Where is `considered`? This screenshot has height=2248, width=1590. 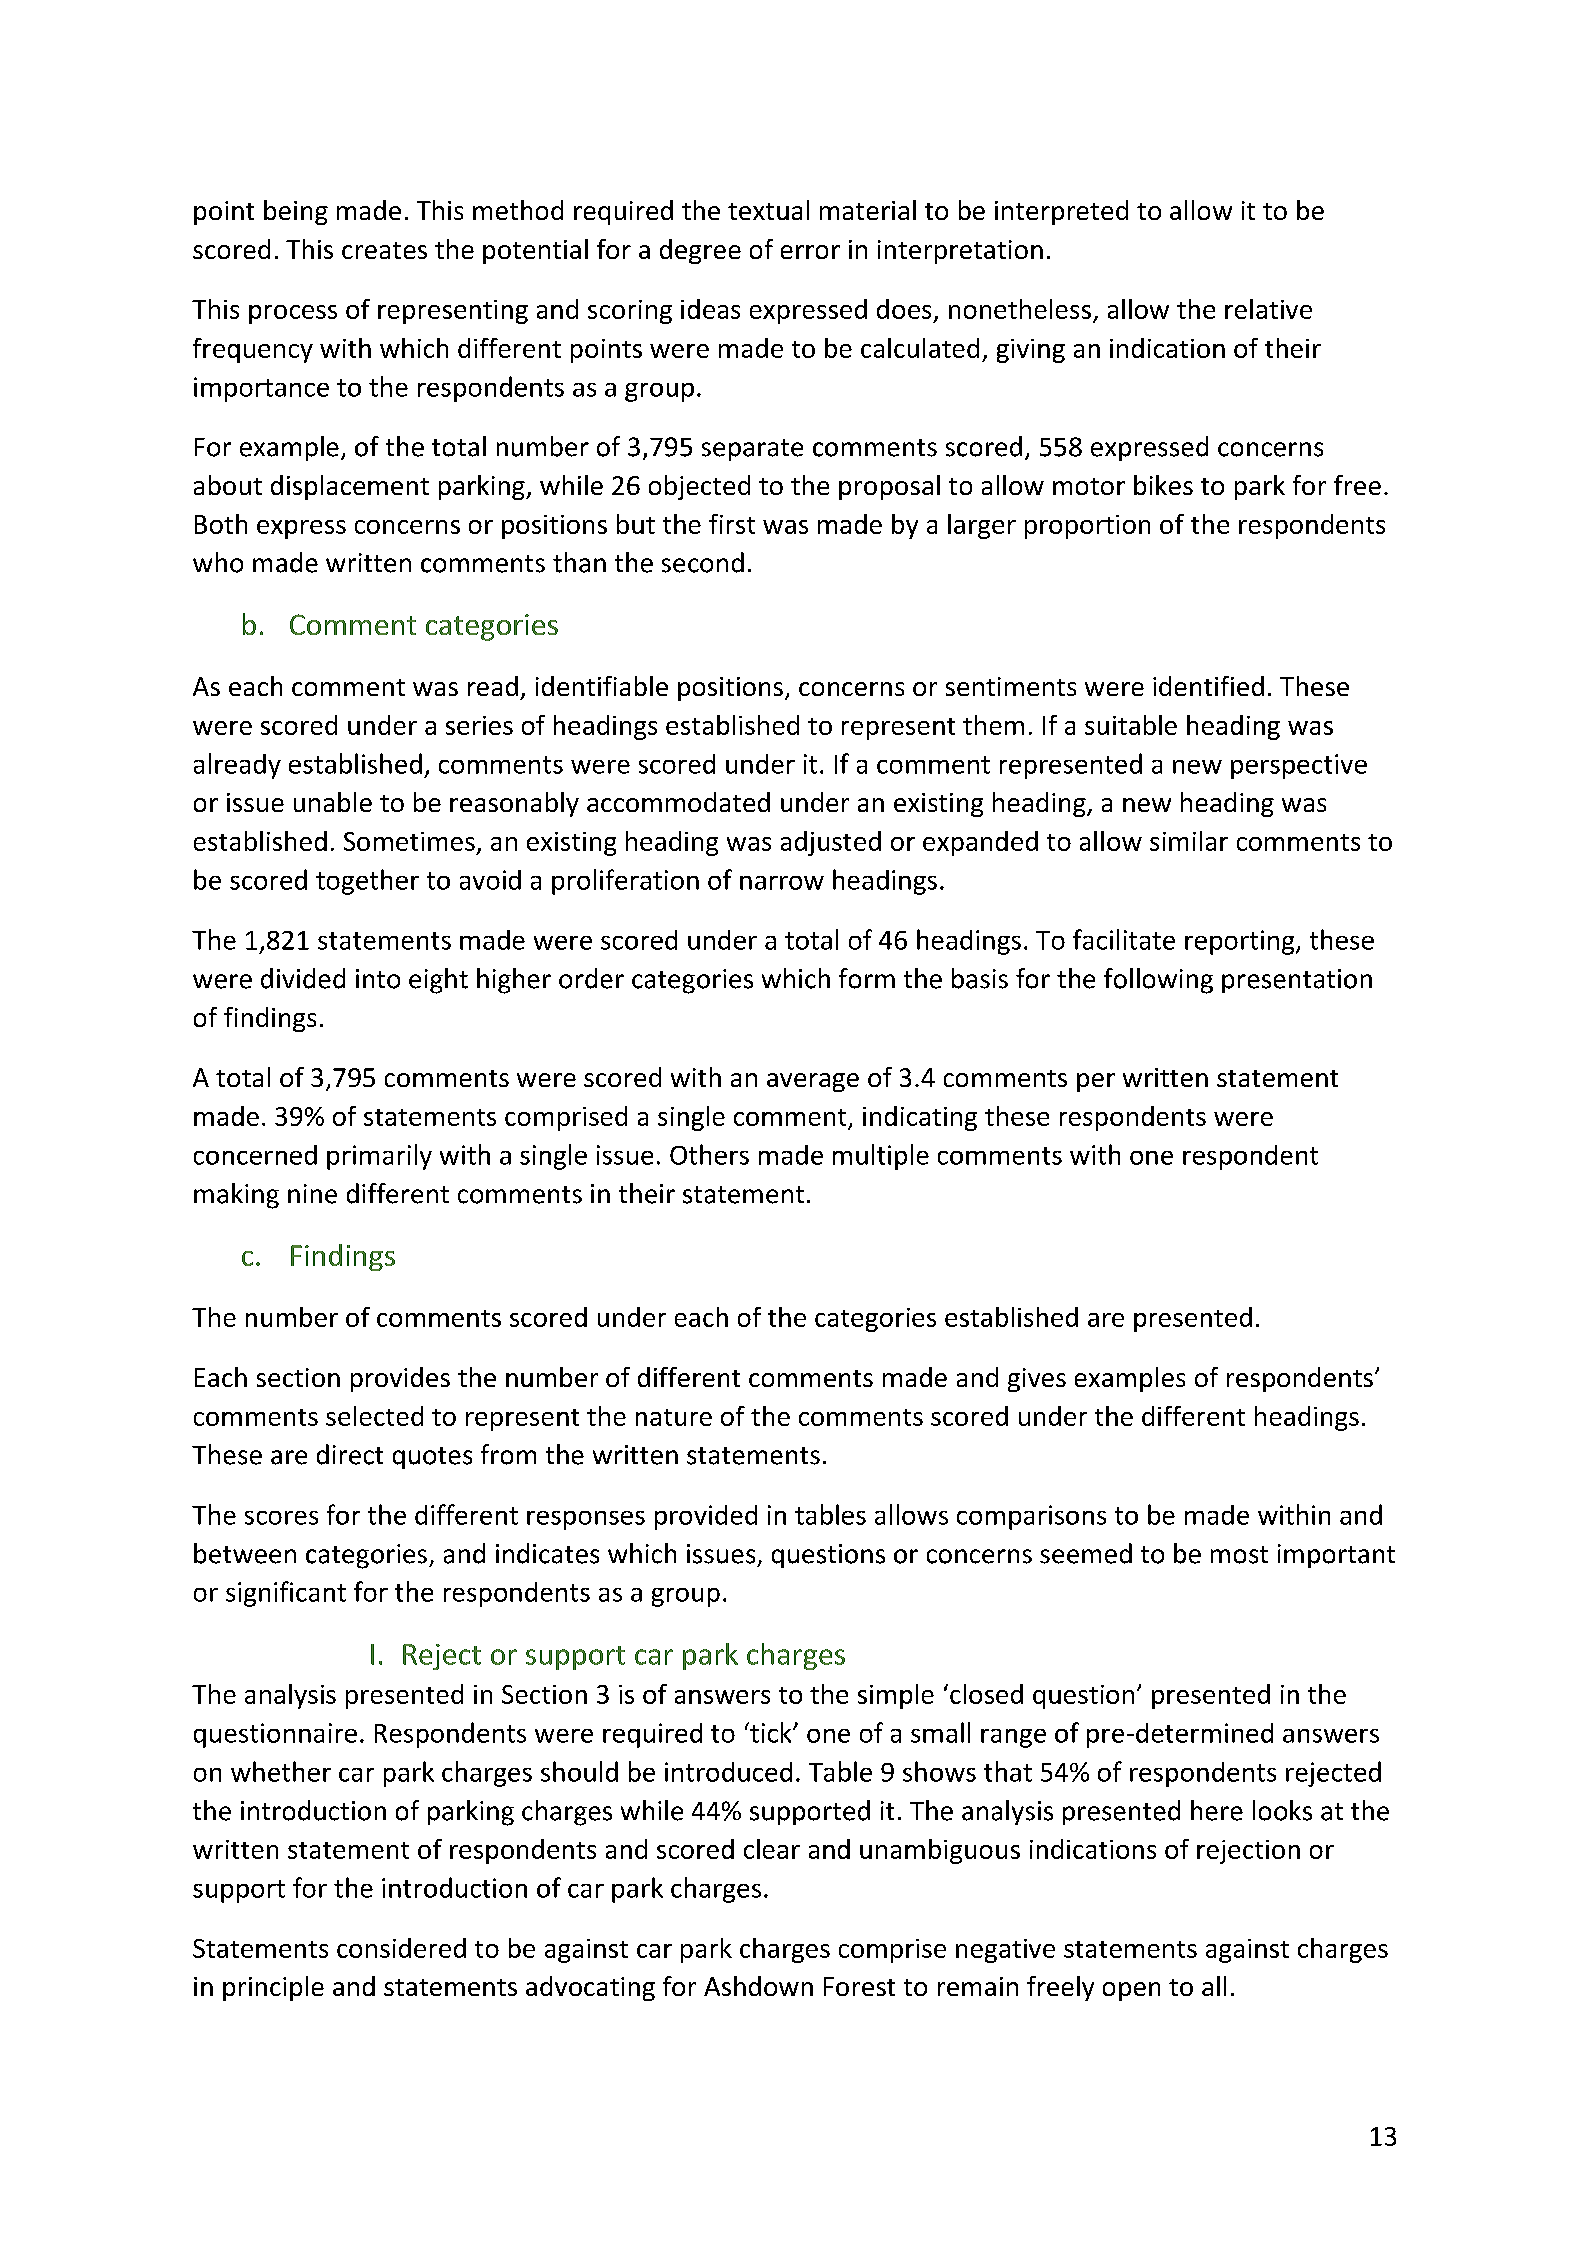
considered is located at coordinates (401, 1948).
